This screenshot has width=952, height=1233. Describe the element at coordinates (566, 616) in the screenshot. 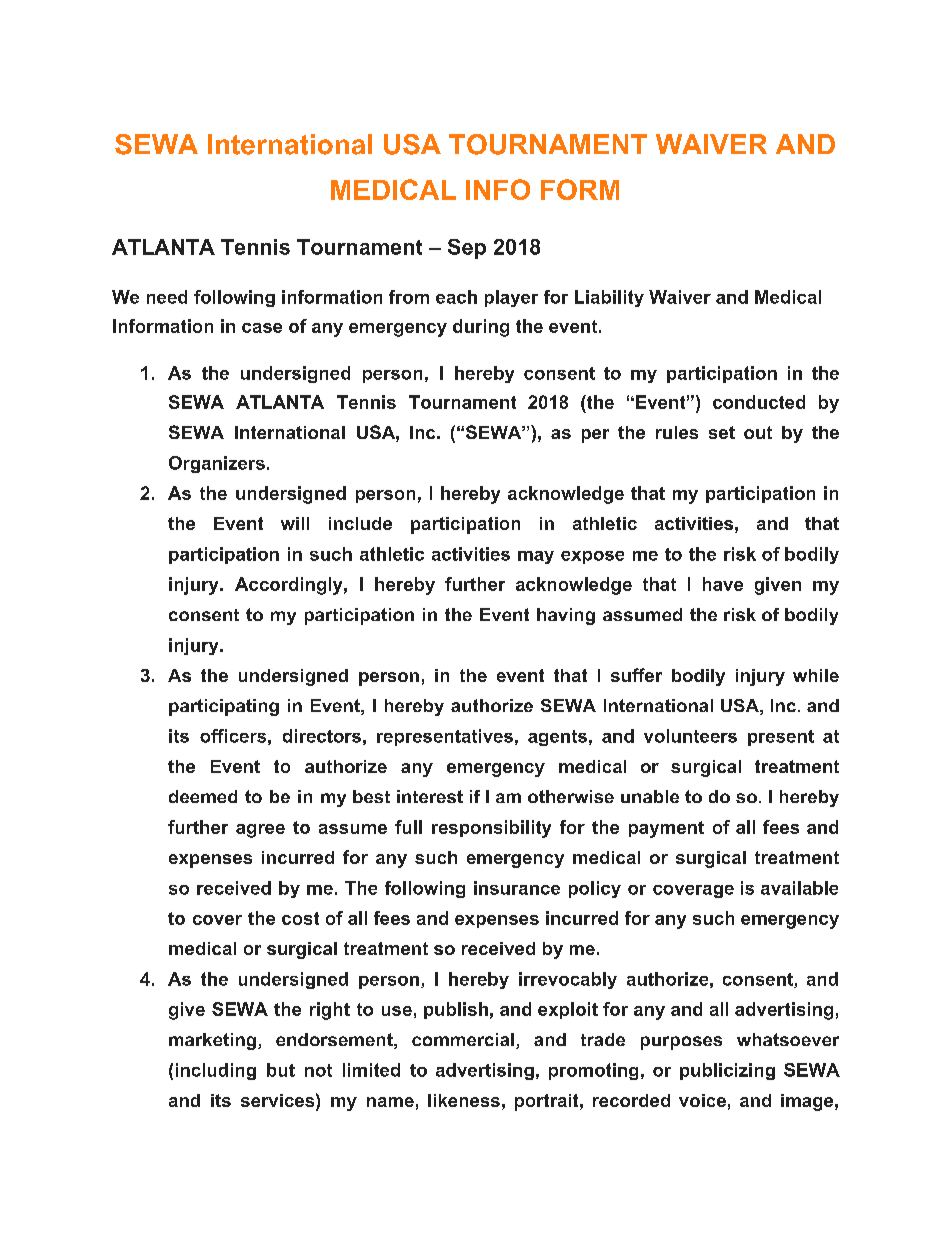

I see `having` at that location.
